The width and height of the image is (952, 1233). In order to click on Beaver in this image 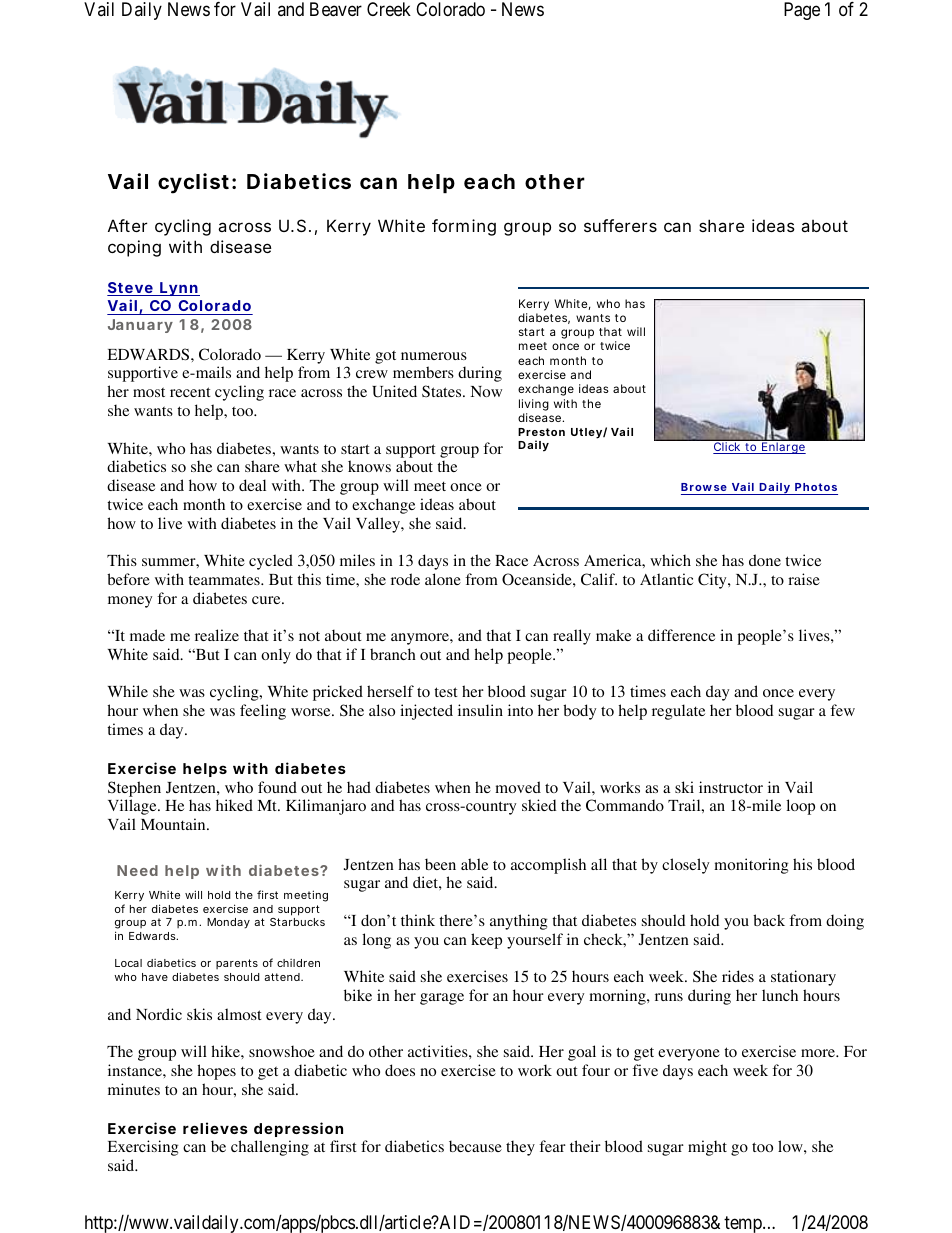, I will do `click(336, 9)`.
